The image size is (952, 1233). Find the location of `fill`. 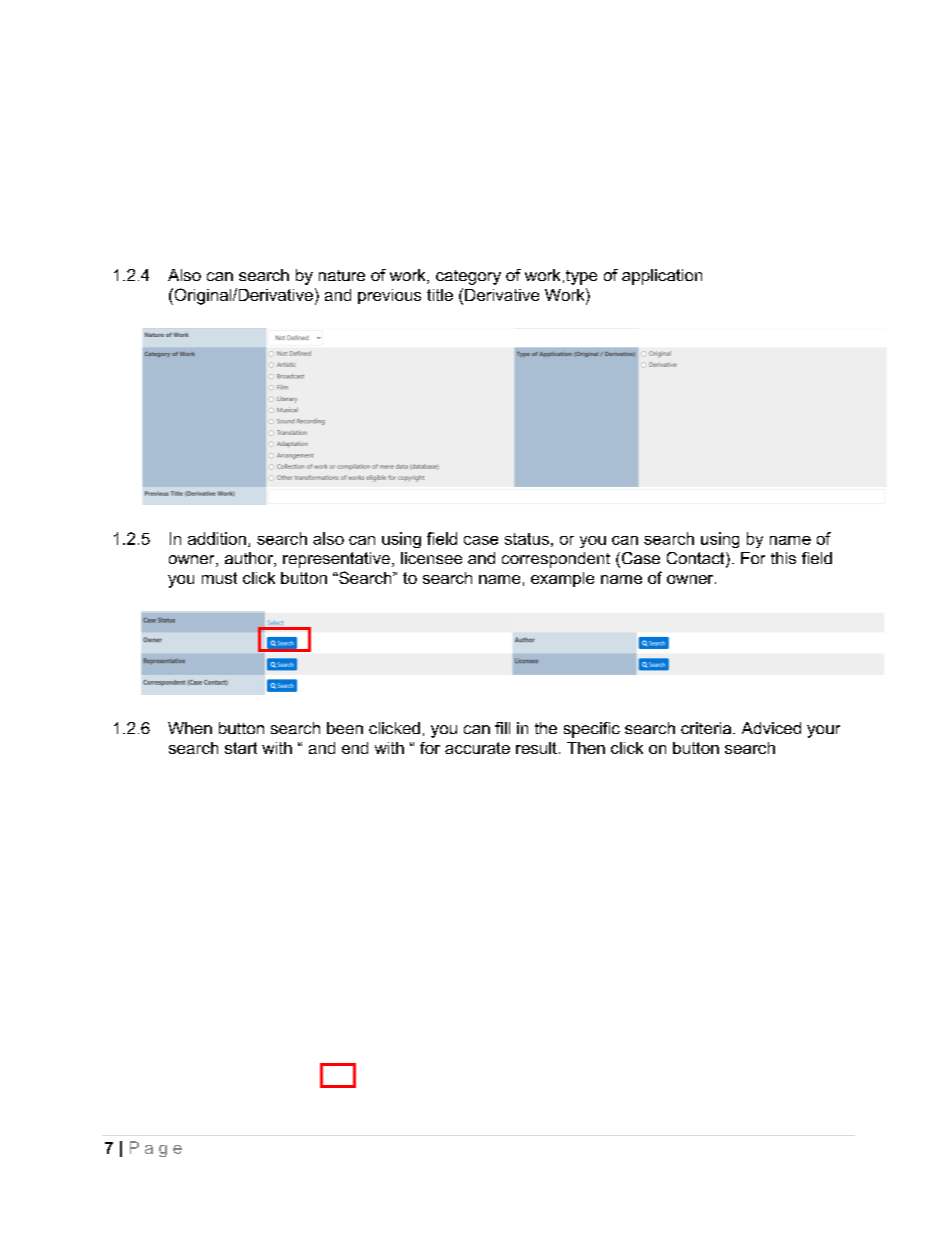

fill is located at coordinates (502, 728).
